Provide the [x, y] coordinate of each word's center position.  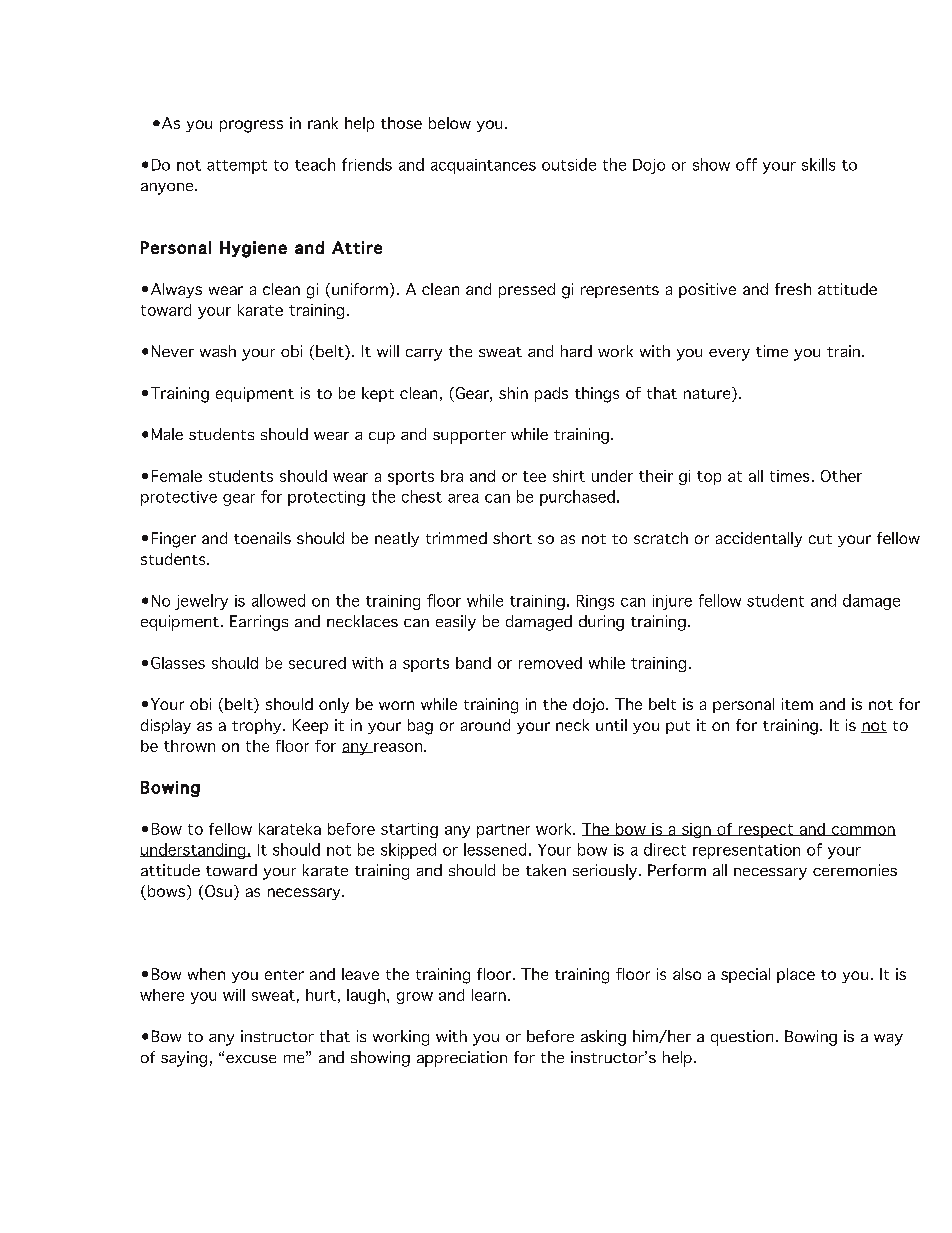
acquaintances [483, 166]
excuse [251, 1059]
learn [489, 995]
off [746, 164]
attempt [237, 167]
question [742, 1038]
